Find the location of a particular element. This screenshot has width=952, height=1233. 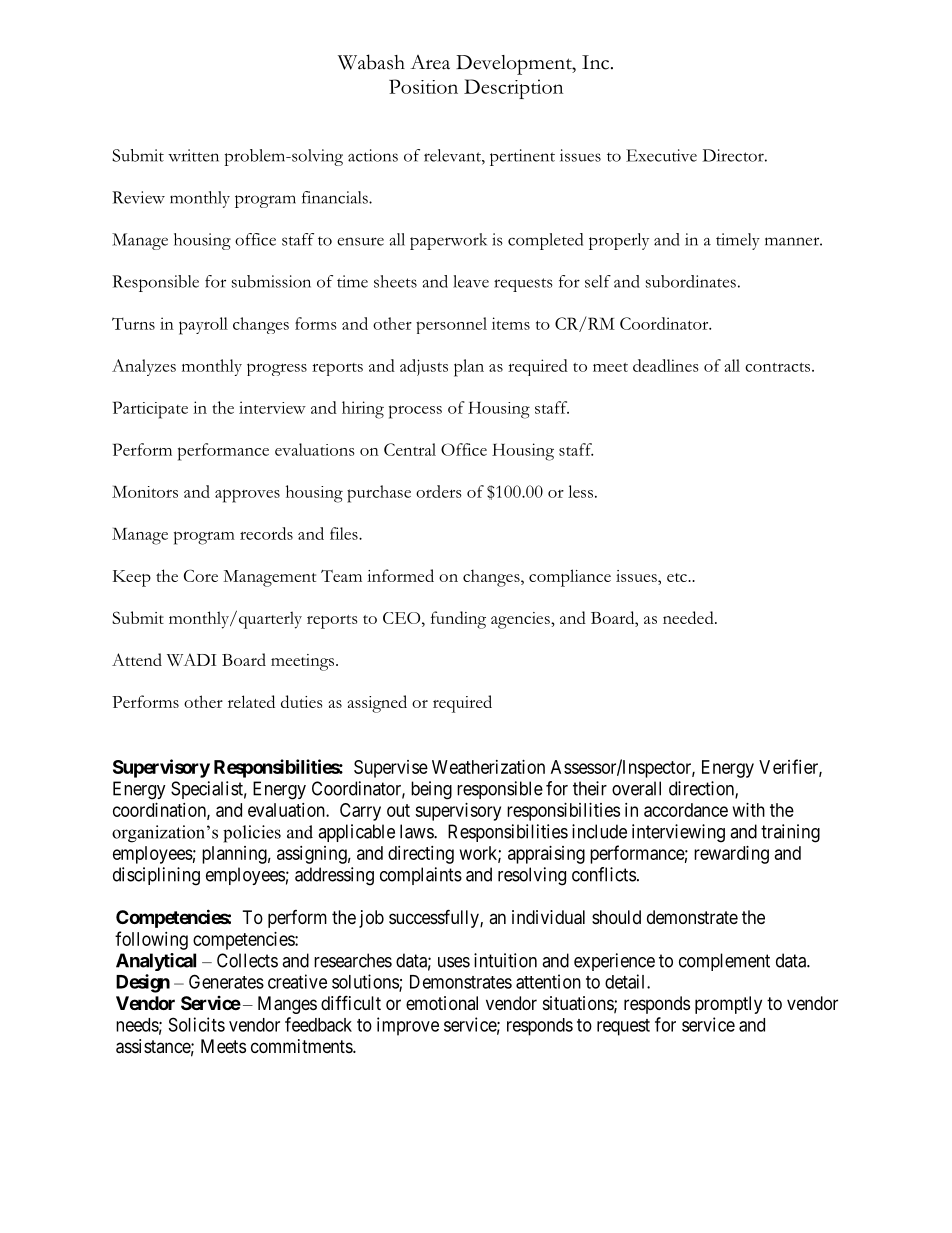

deadlines is located at coordinates (666, 365).
